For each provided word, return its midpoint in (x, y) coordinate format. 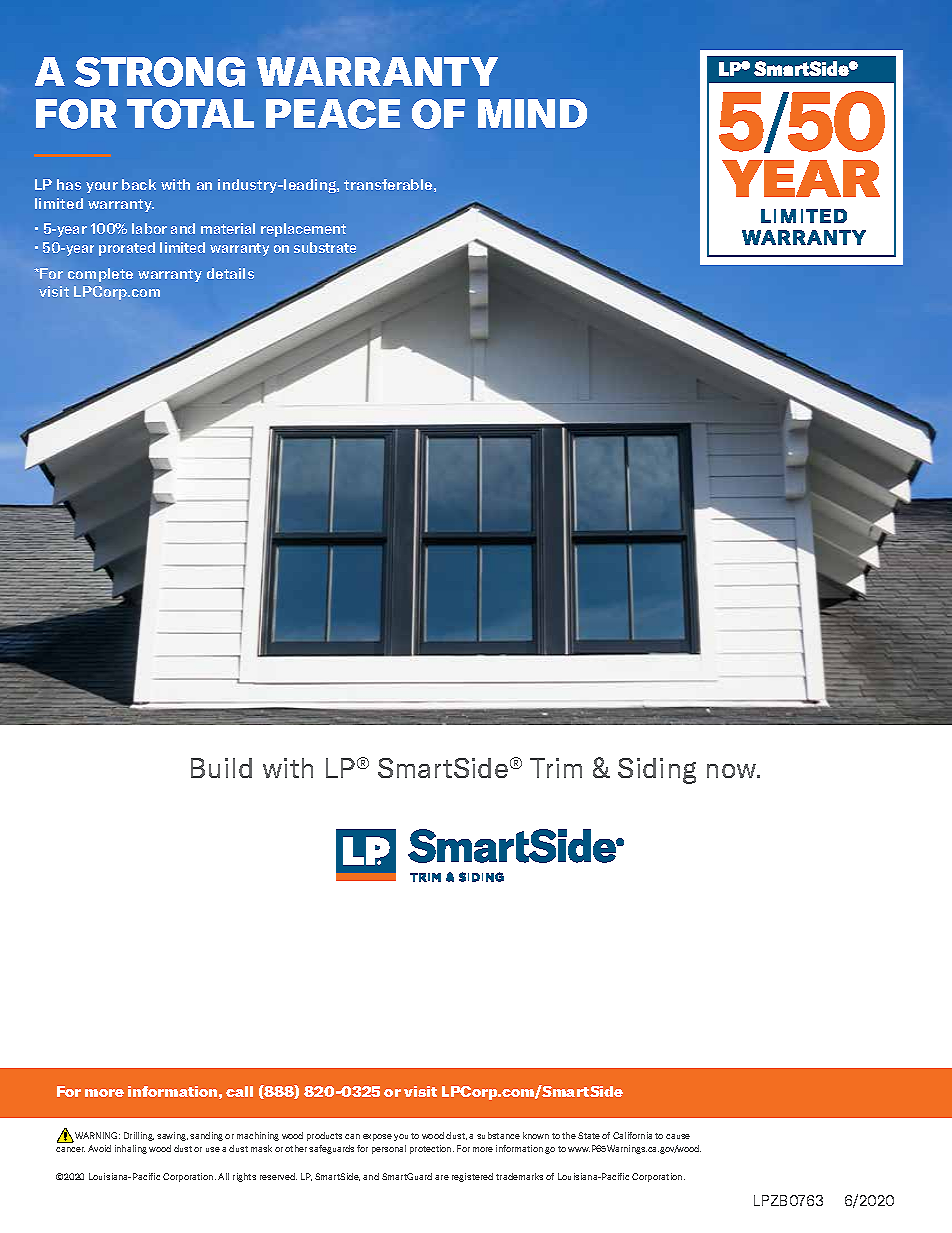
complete (100, 275)
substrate (325, 247)
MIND (532, 113)
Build (221, 768)
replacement (303, 230)
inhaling (131, 1149)
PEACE (333, 114)
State (589, 1135)
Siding (657, 771)
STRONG (159, 72)
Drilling (139, 1136)
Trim (556, 768)
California (632, 1135)
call (239, 1091)
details (230, 273)
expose (377, 1137)
